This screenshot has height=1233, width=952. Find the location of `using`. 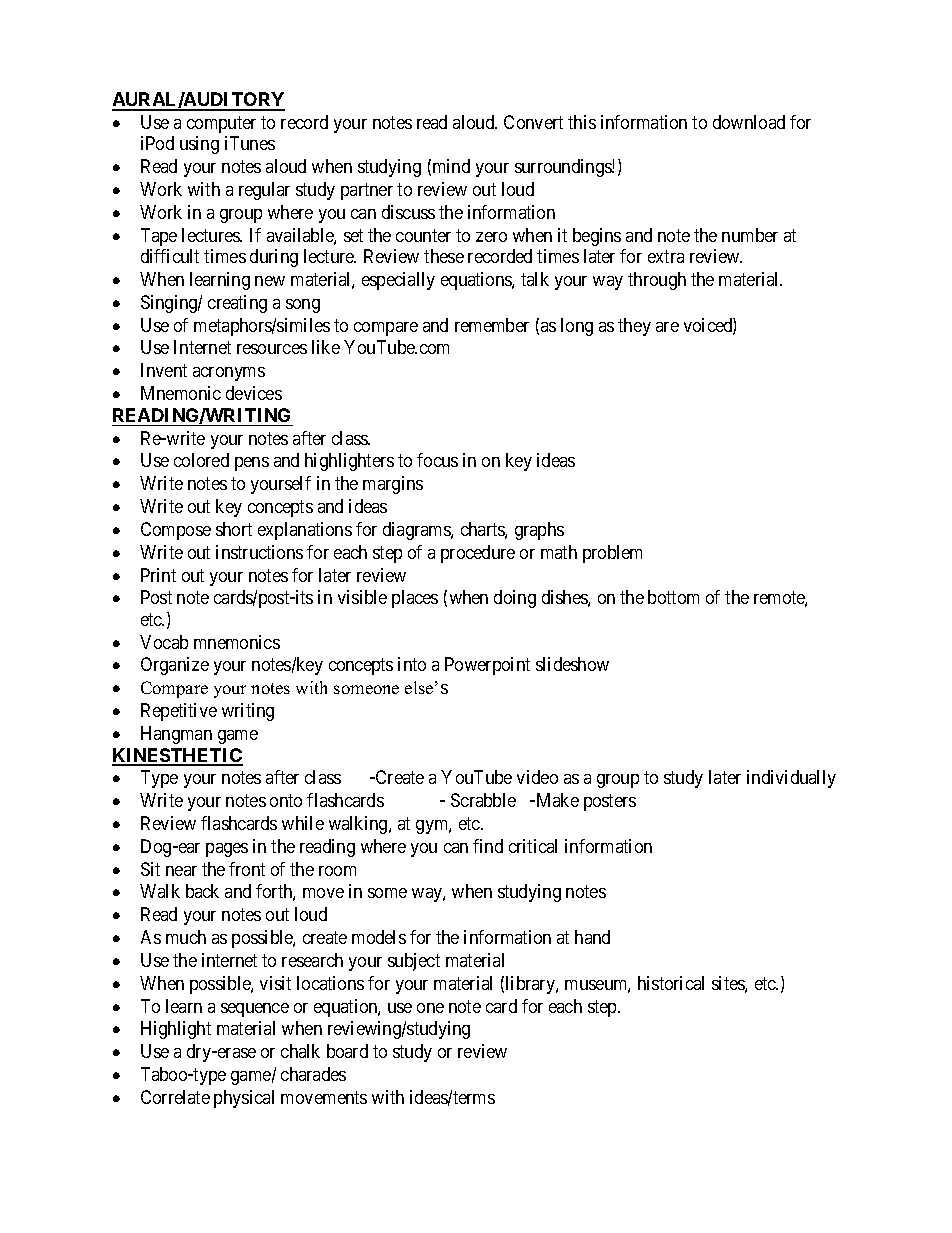

using is located at coordinates (199, 145).
